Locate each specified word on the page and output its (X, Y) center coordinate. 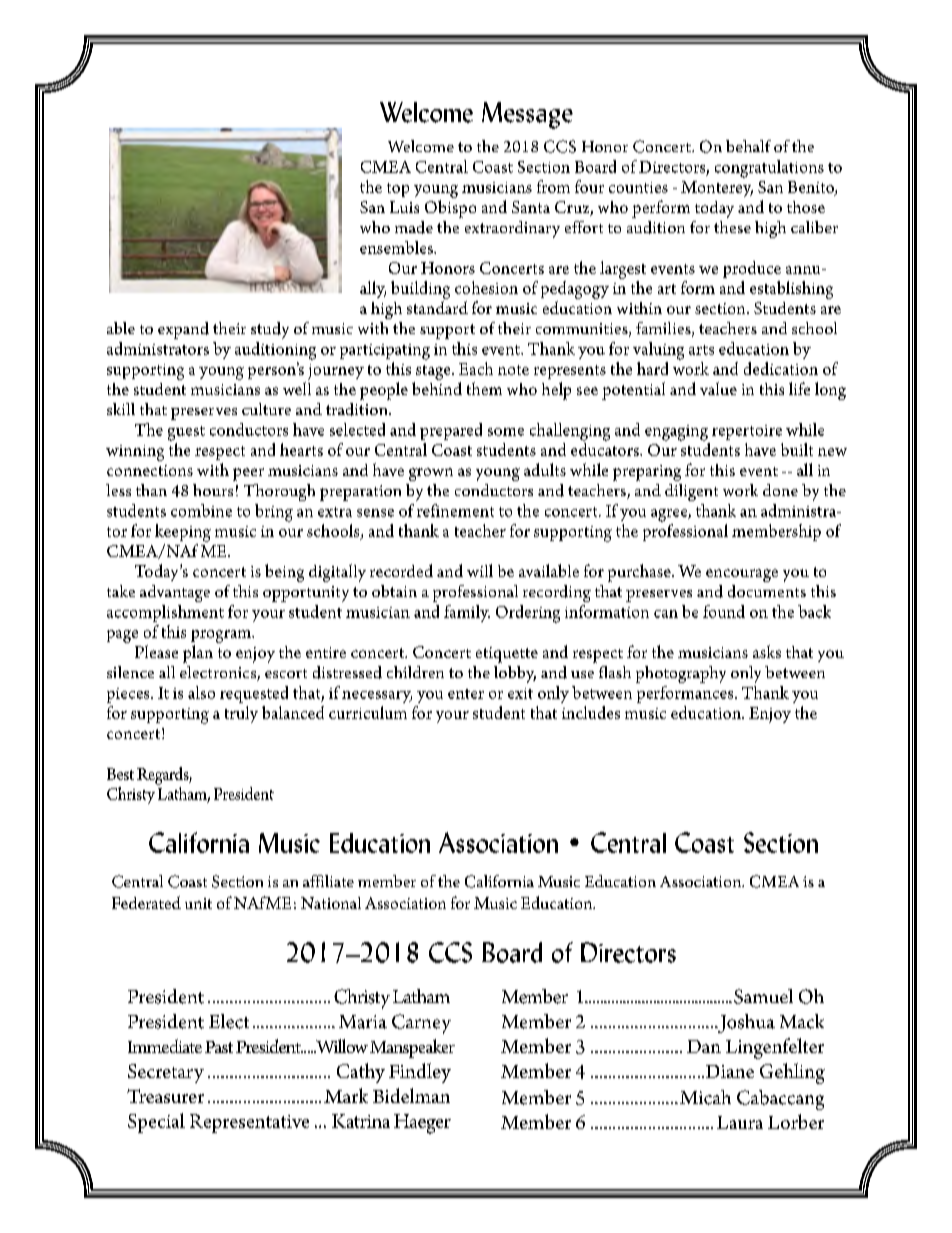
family (467, 613)
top (398, 190)
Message (527, 115)
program (222, 636)
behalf (748, 146)
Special (156, 1123)
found (724, 611)
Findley (420, 1073)
